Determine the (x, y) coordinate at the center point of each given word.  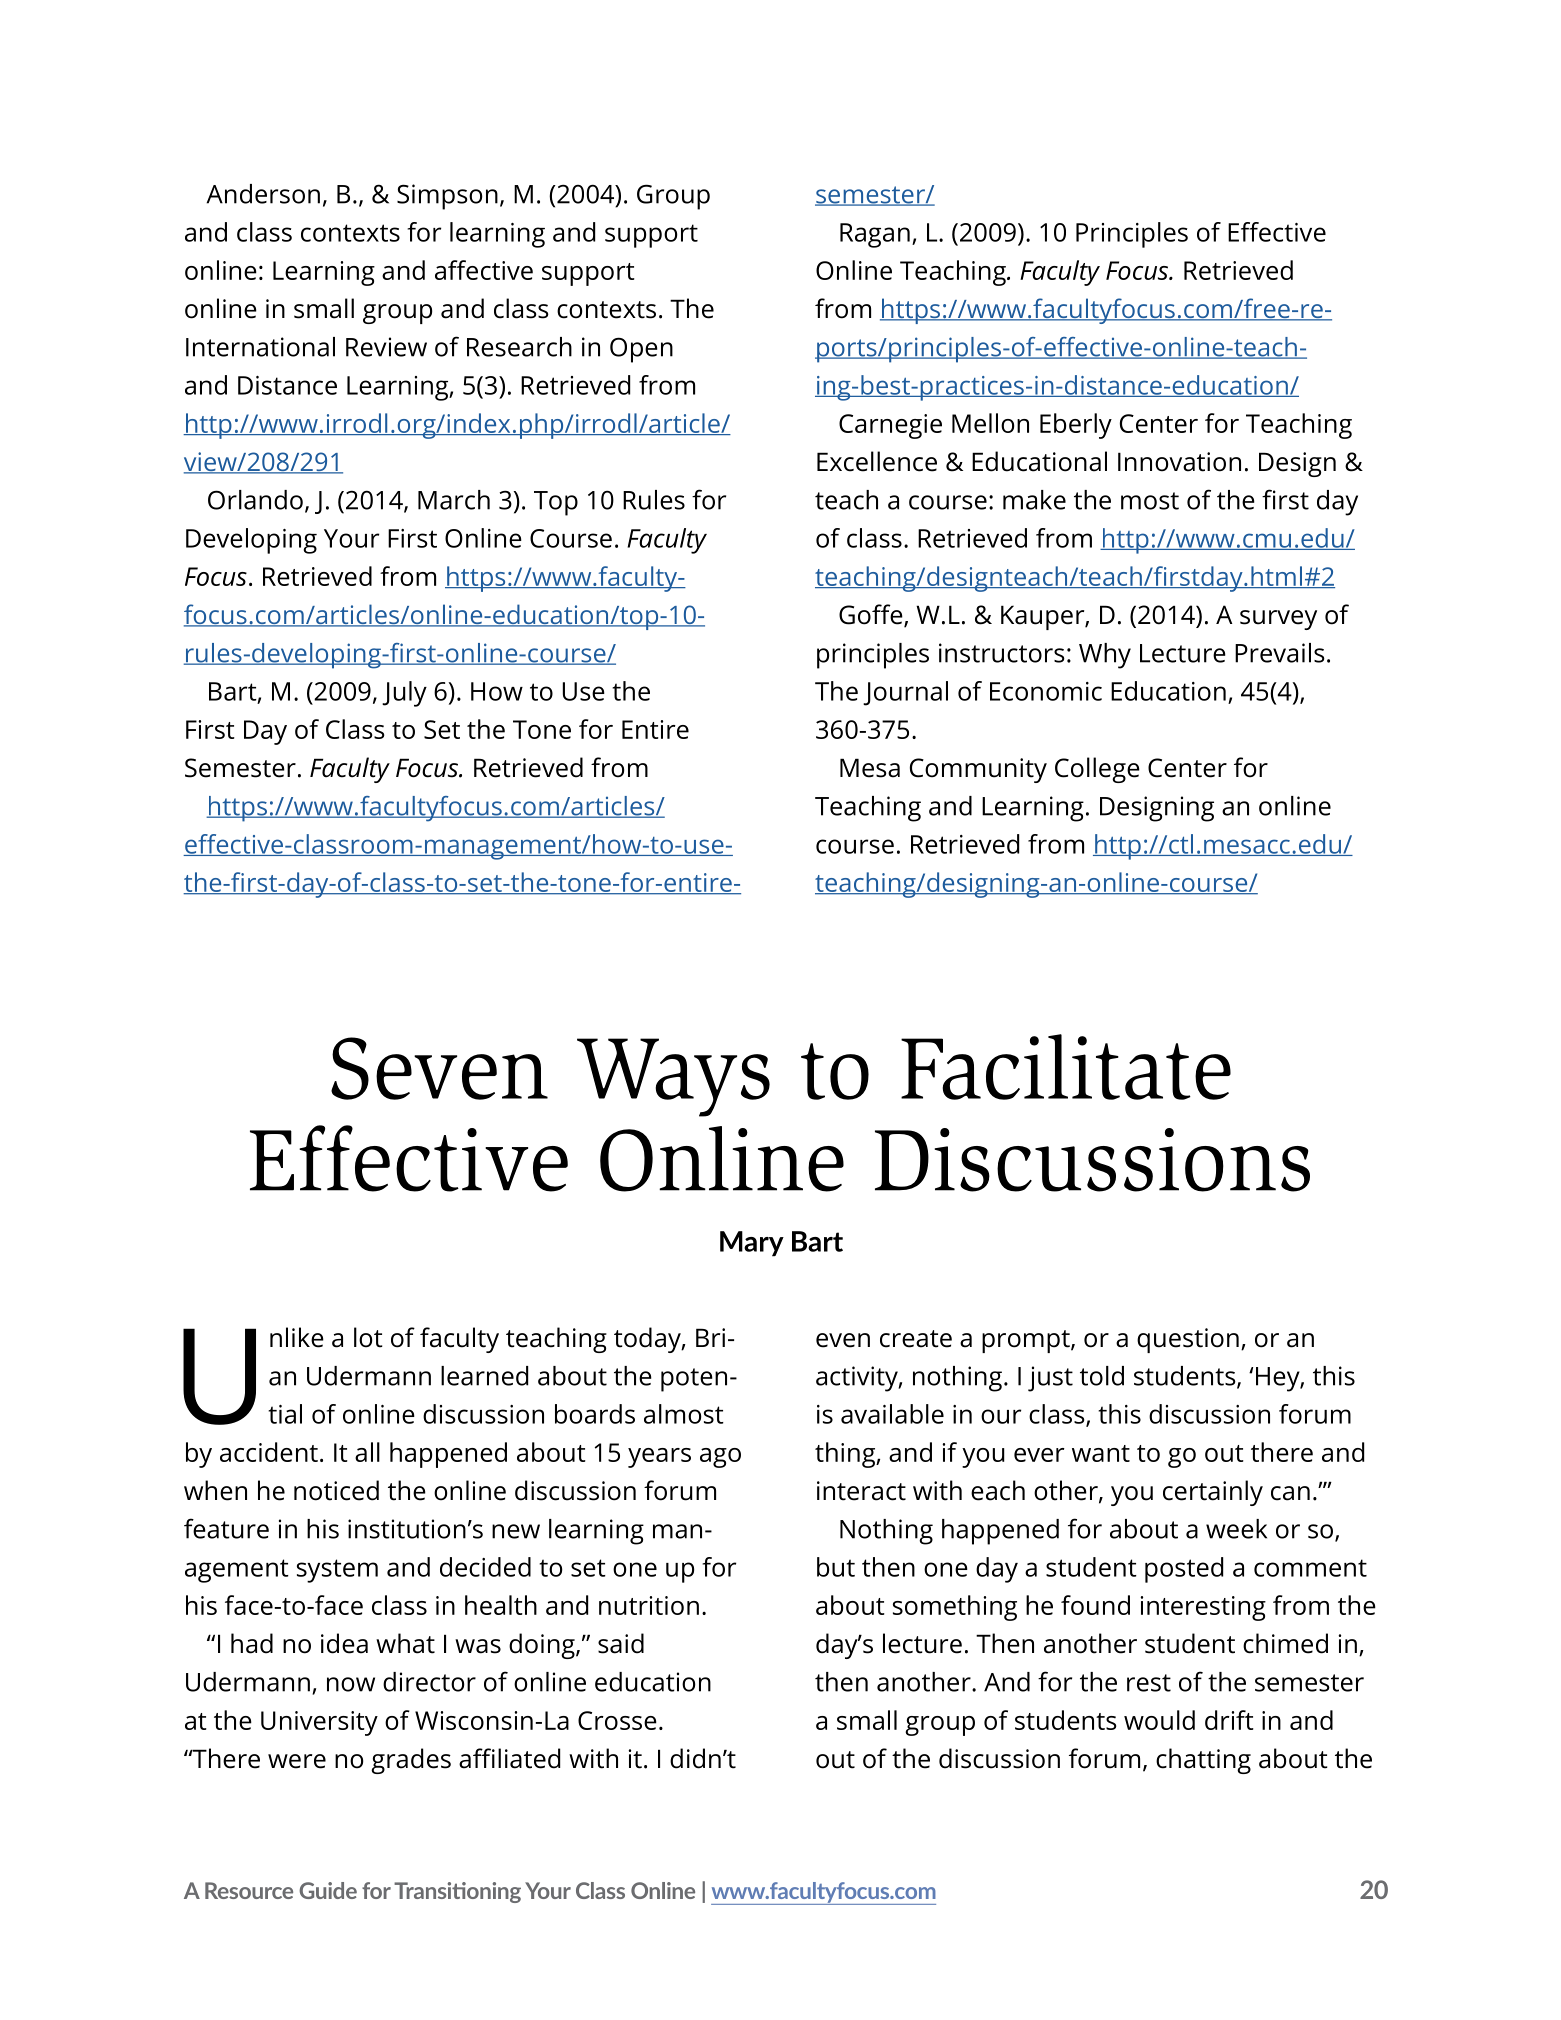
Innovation (1179, 462)
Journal (905, 693)
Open (641, 350)
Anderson (263, 194)
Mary (752, 1244)
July (404, 694)
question (1188, 1340)
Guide (328, 1890)
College (1097, 770)
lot (368, 1337)
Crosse (617, 1720)
